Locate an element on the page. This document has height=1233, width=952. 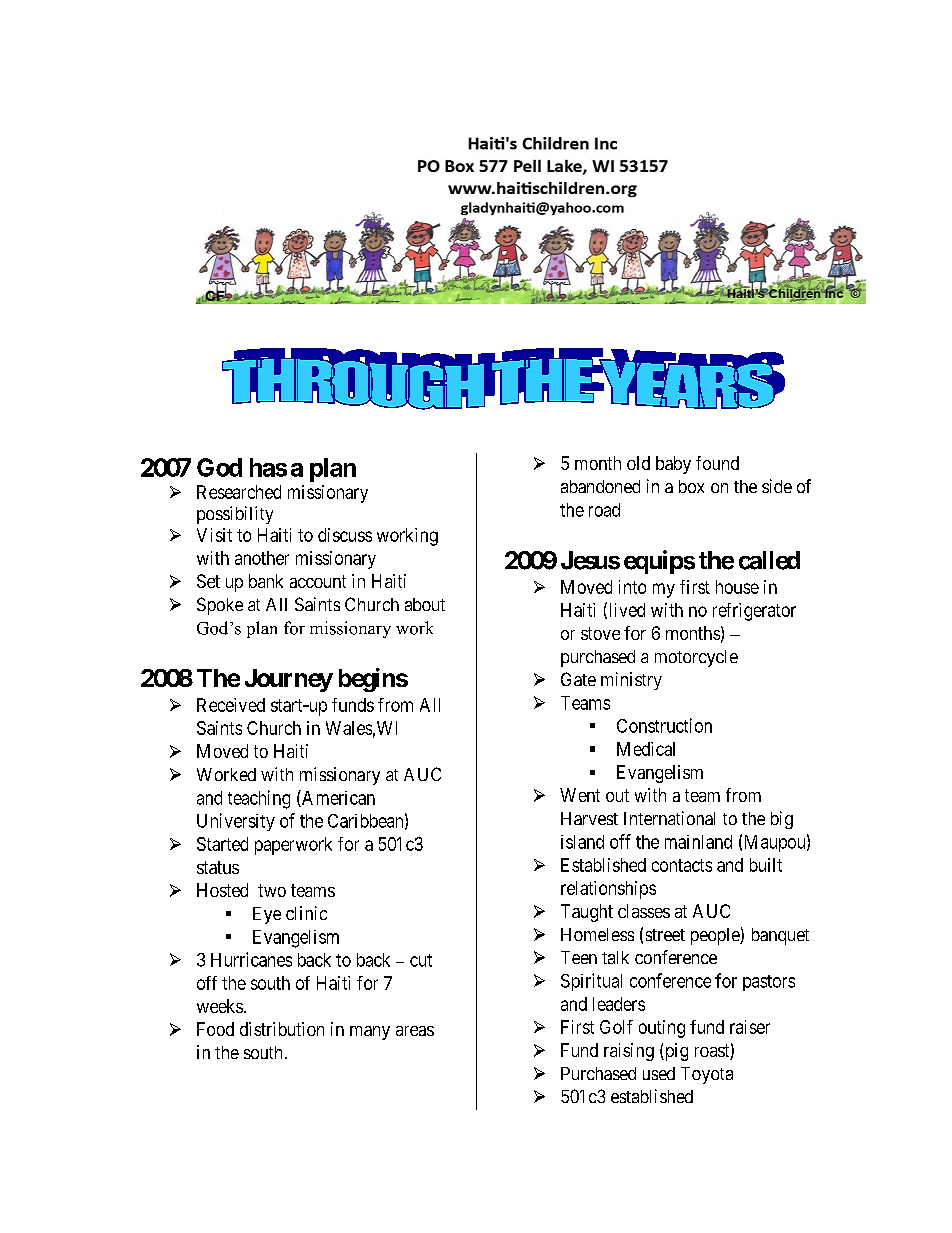
about is located at coordinates (425, 604).
